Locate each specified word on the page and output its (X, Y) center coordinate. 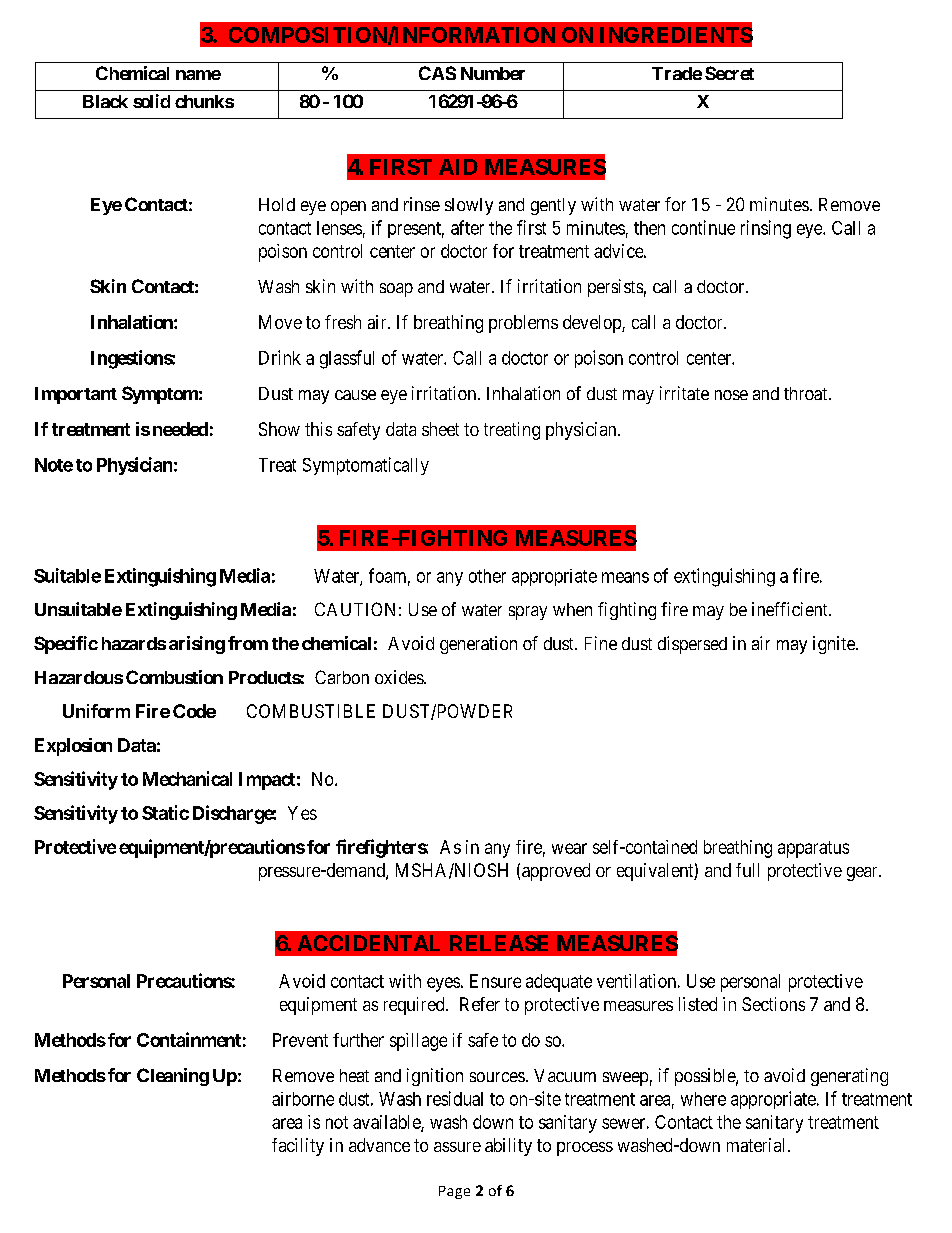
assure (457, 1147)
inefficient (791, 609)
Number (493, 73)
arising (197, 645)
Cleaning (173, 1077)
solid (151, 101)
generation (478, 645)
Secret (729, 73)
